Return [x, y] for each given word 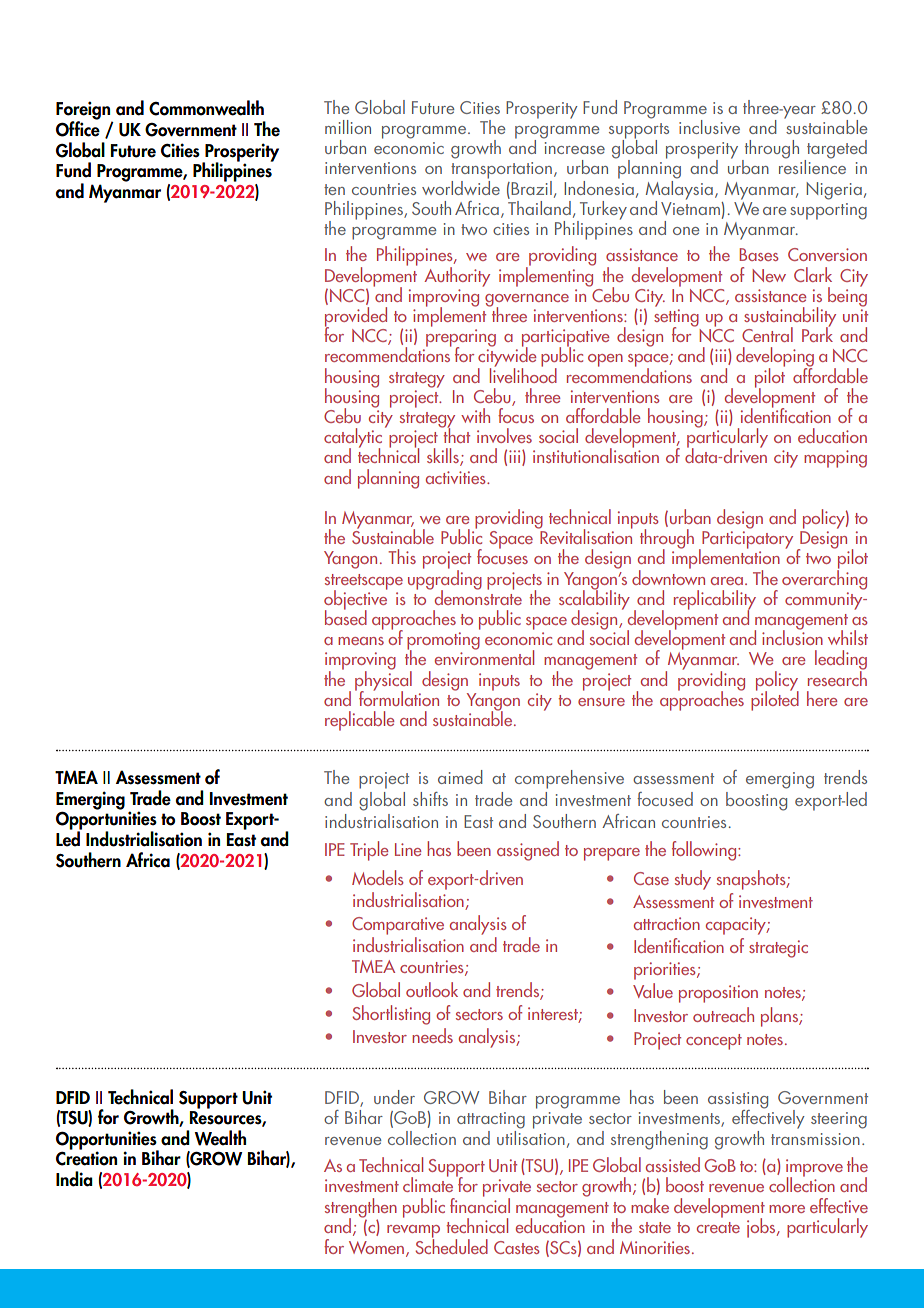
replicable [359, 721]
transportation [501, 170]
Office [78, 128]
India [74, 1179]
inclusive [709, 127]
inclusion [792, 636]
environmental [484, 656]
